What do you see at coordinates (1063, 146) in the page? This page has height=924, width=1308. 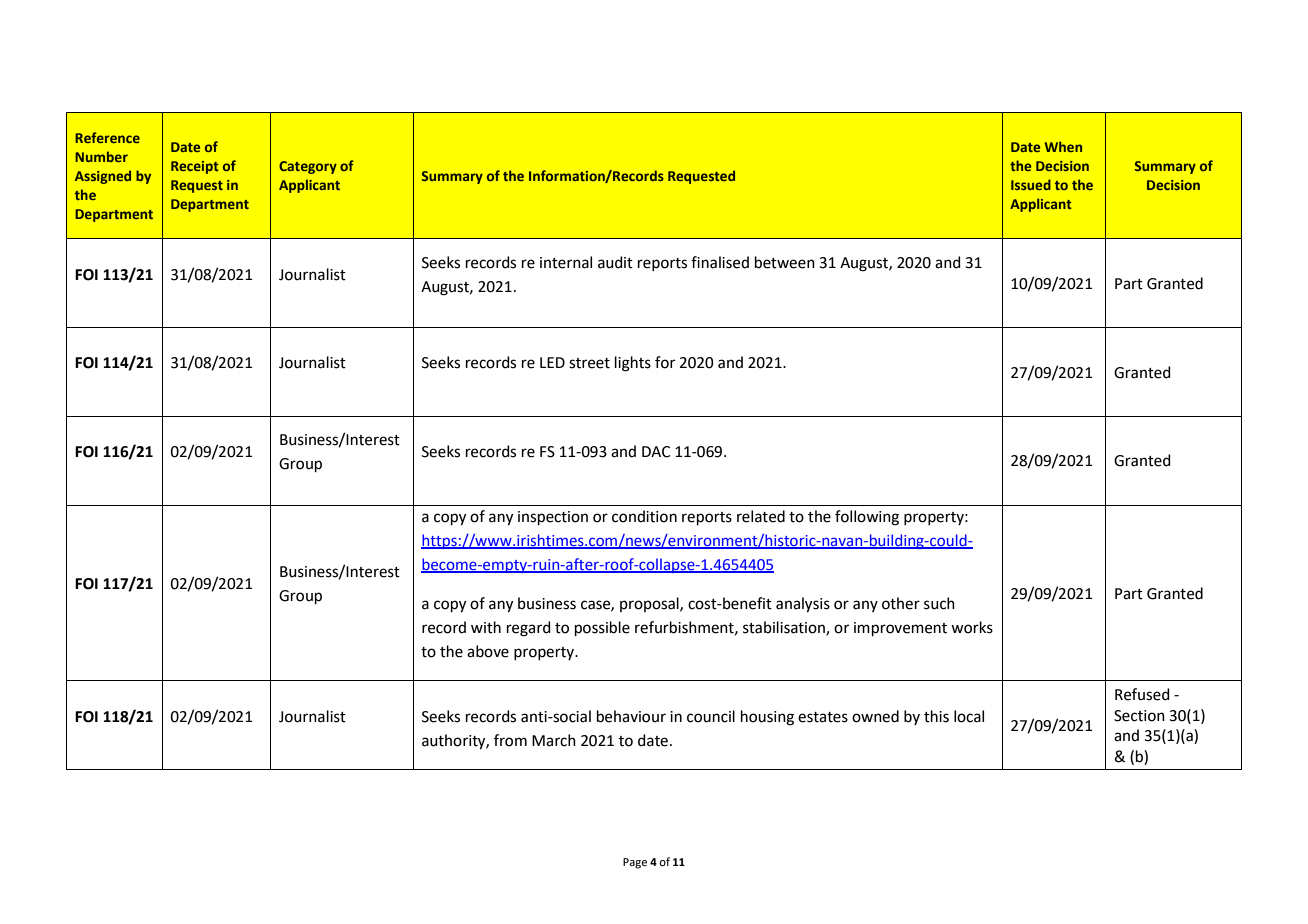 I see `When` at bounding box center [1063, 146].
